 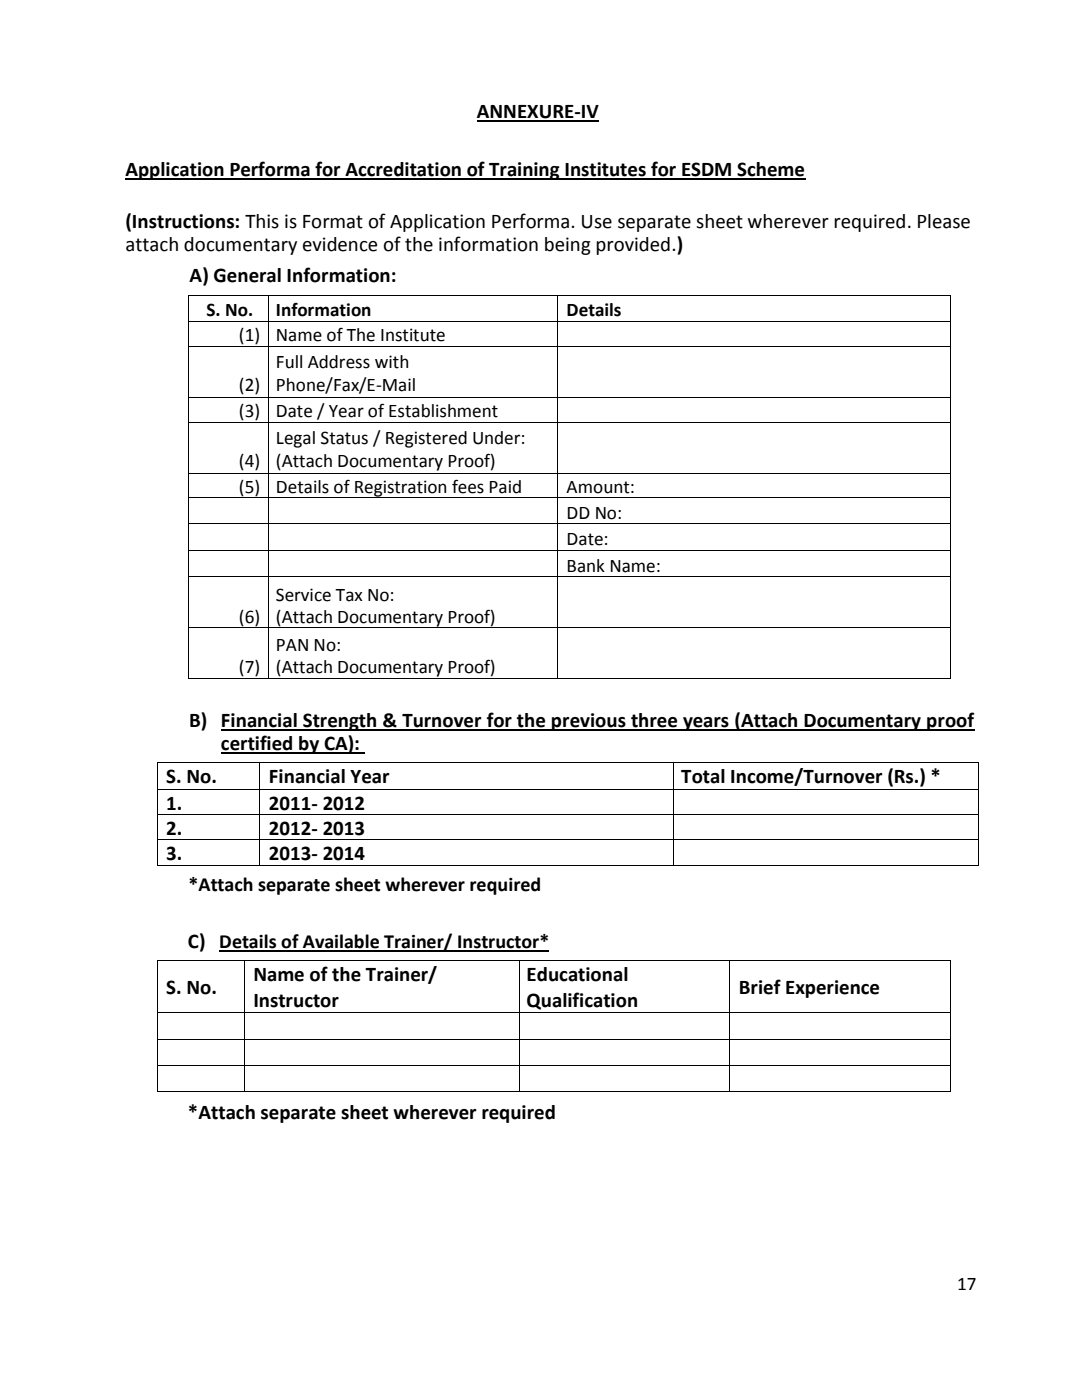 I want to click on Paid, so click(x=505, y=487).
